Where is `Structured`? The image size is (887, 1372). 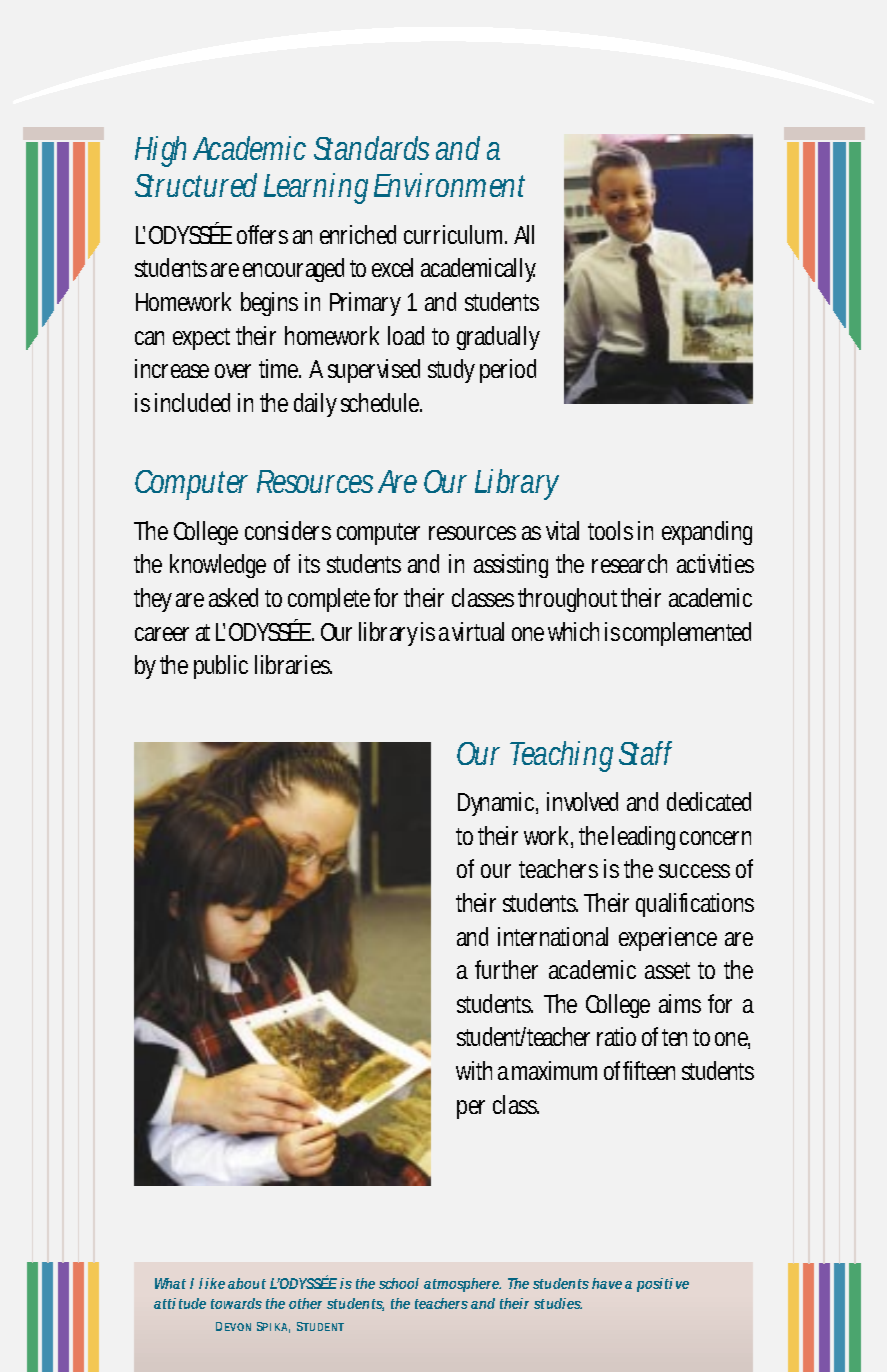
Structured is located at coordinates (196, 185).
